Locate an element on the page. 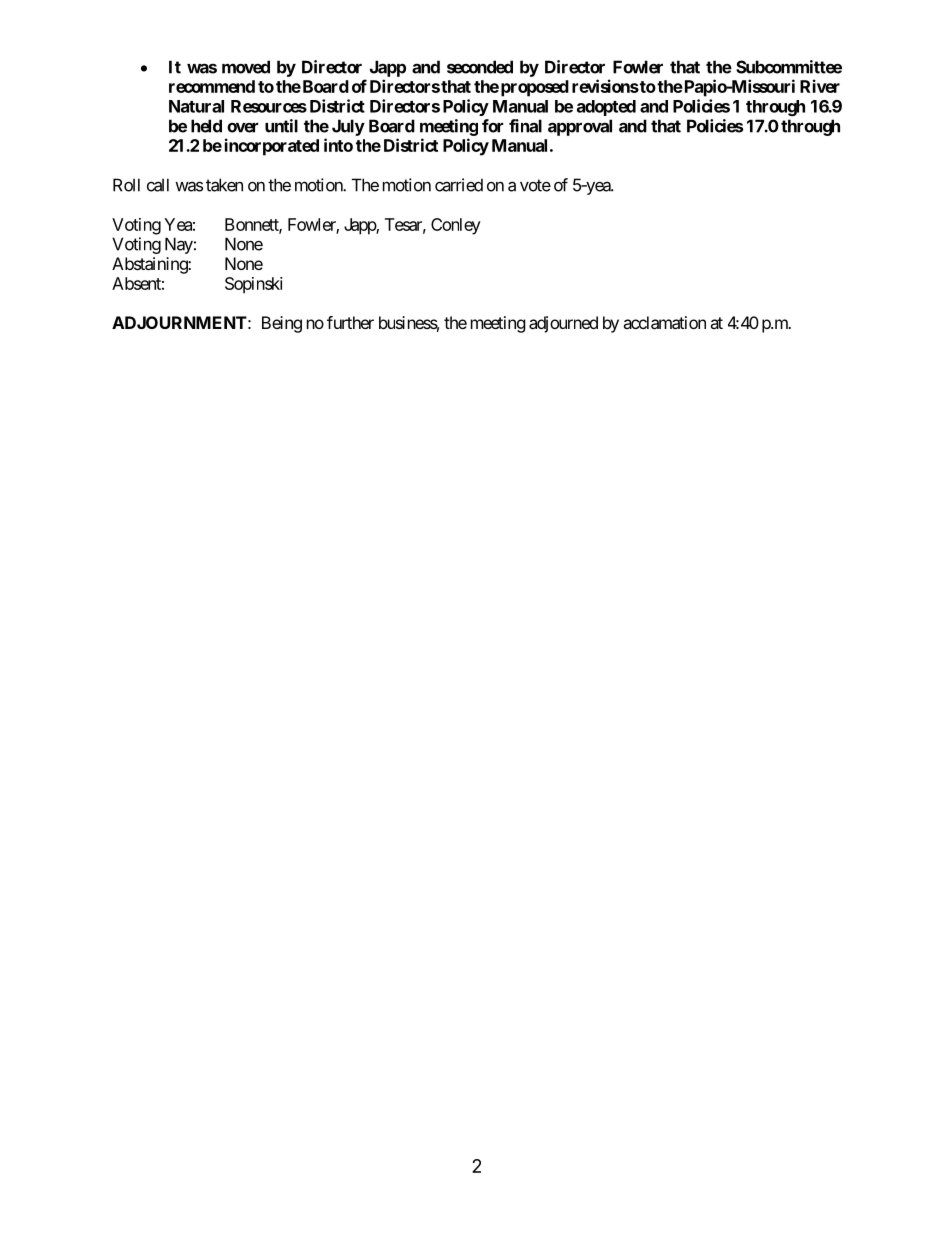  moved is located at coordinates (246, 67).
